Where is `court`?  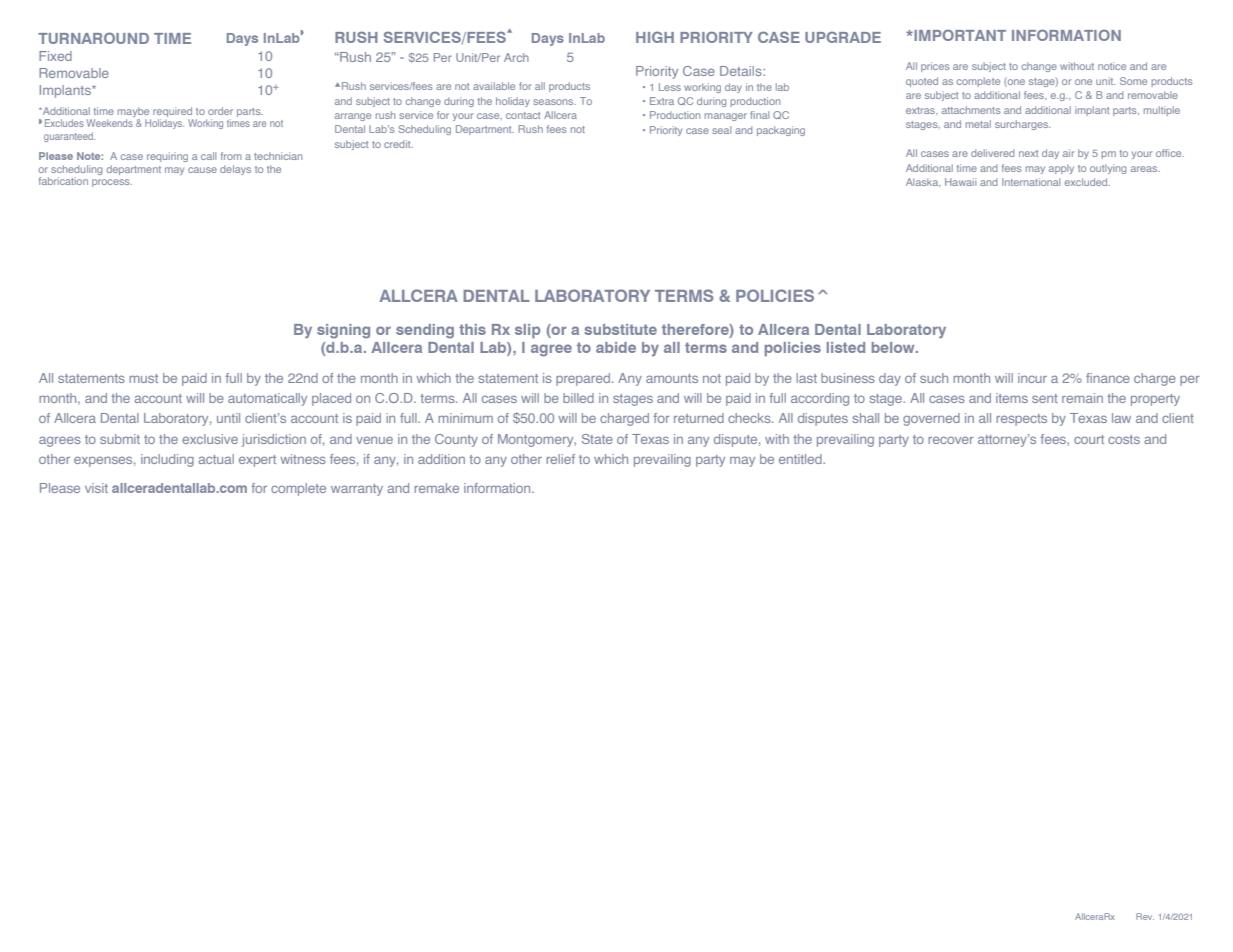 court is located at coordinates (1089, 439).
